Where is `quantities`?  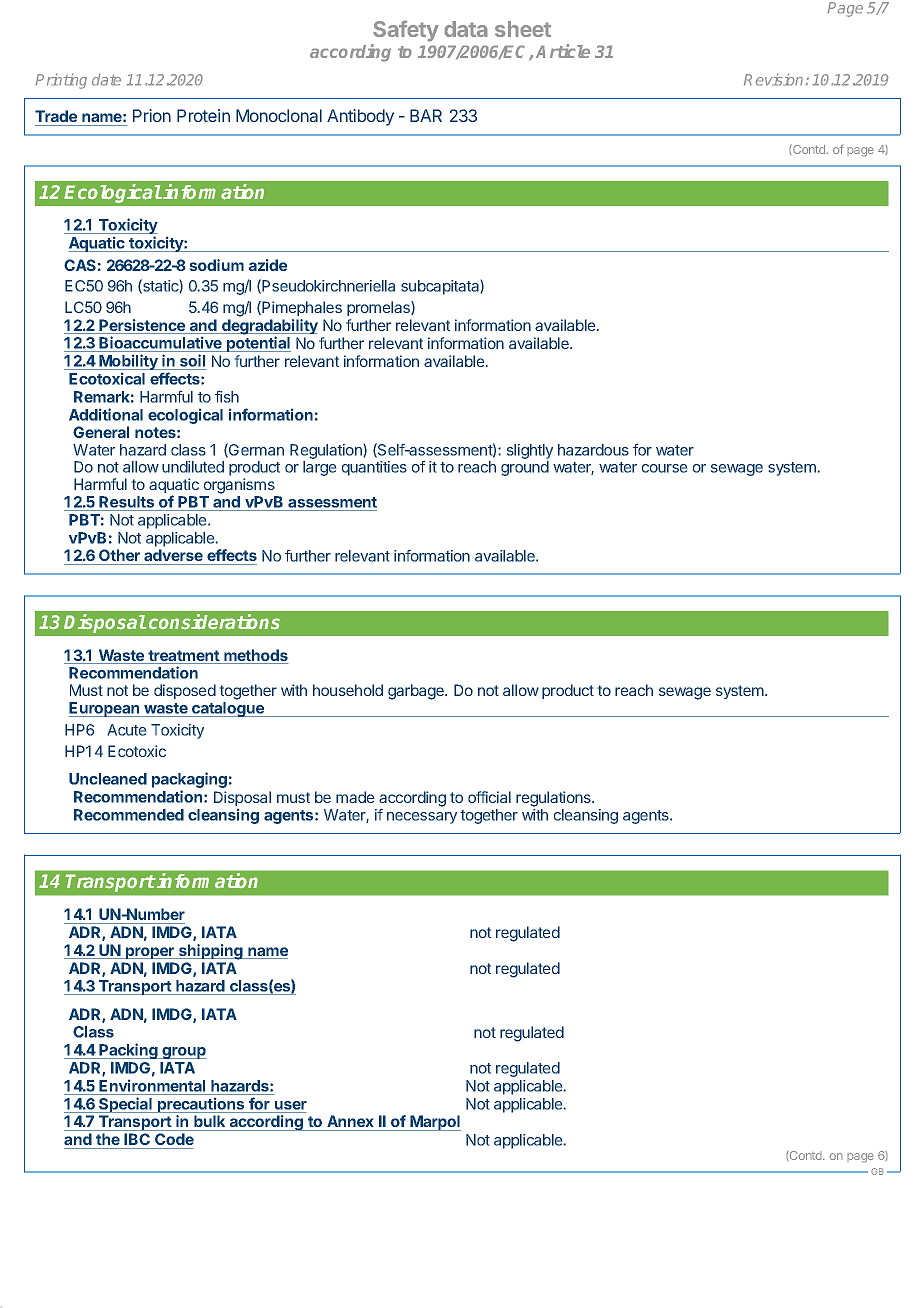 quantities is located at coordinates (374, 468).
